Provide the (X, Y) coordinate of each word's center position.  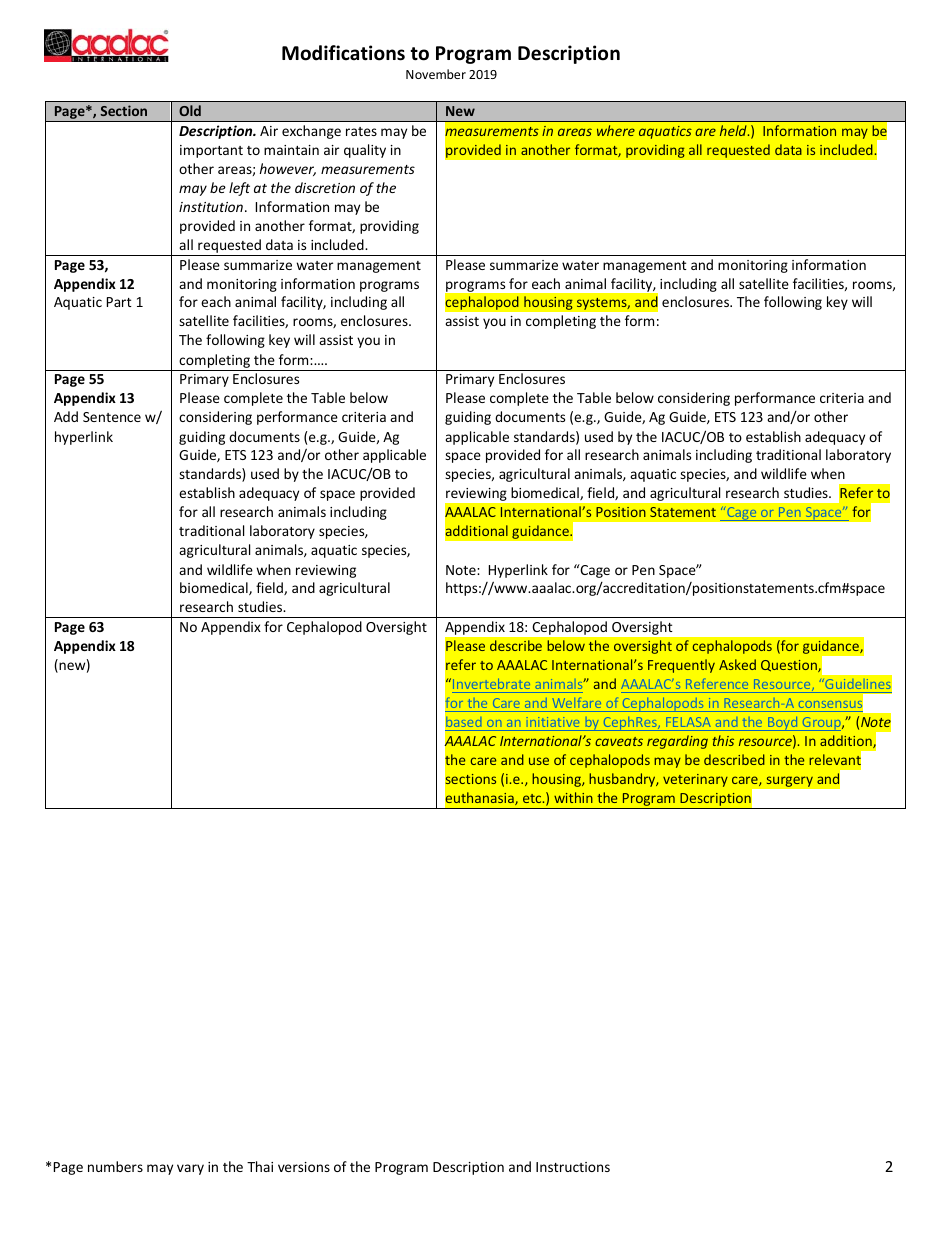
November (436, 74)
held (734, 130)
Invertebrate (491, 684)
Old (190, 110)
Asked (737, 664)
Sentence (112, 417)
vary (190, 1169)
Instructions (573, 1167)
